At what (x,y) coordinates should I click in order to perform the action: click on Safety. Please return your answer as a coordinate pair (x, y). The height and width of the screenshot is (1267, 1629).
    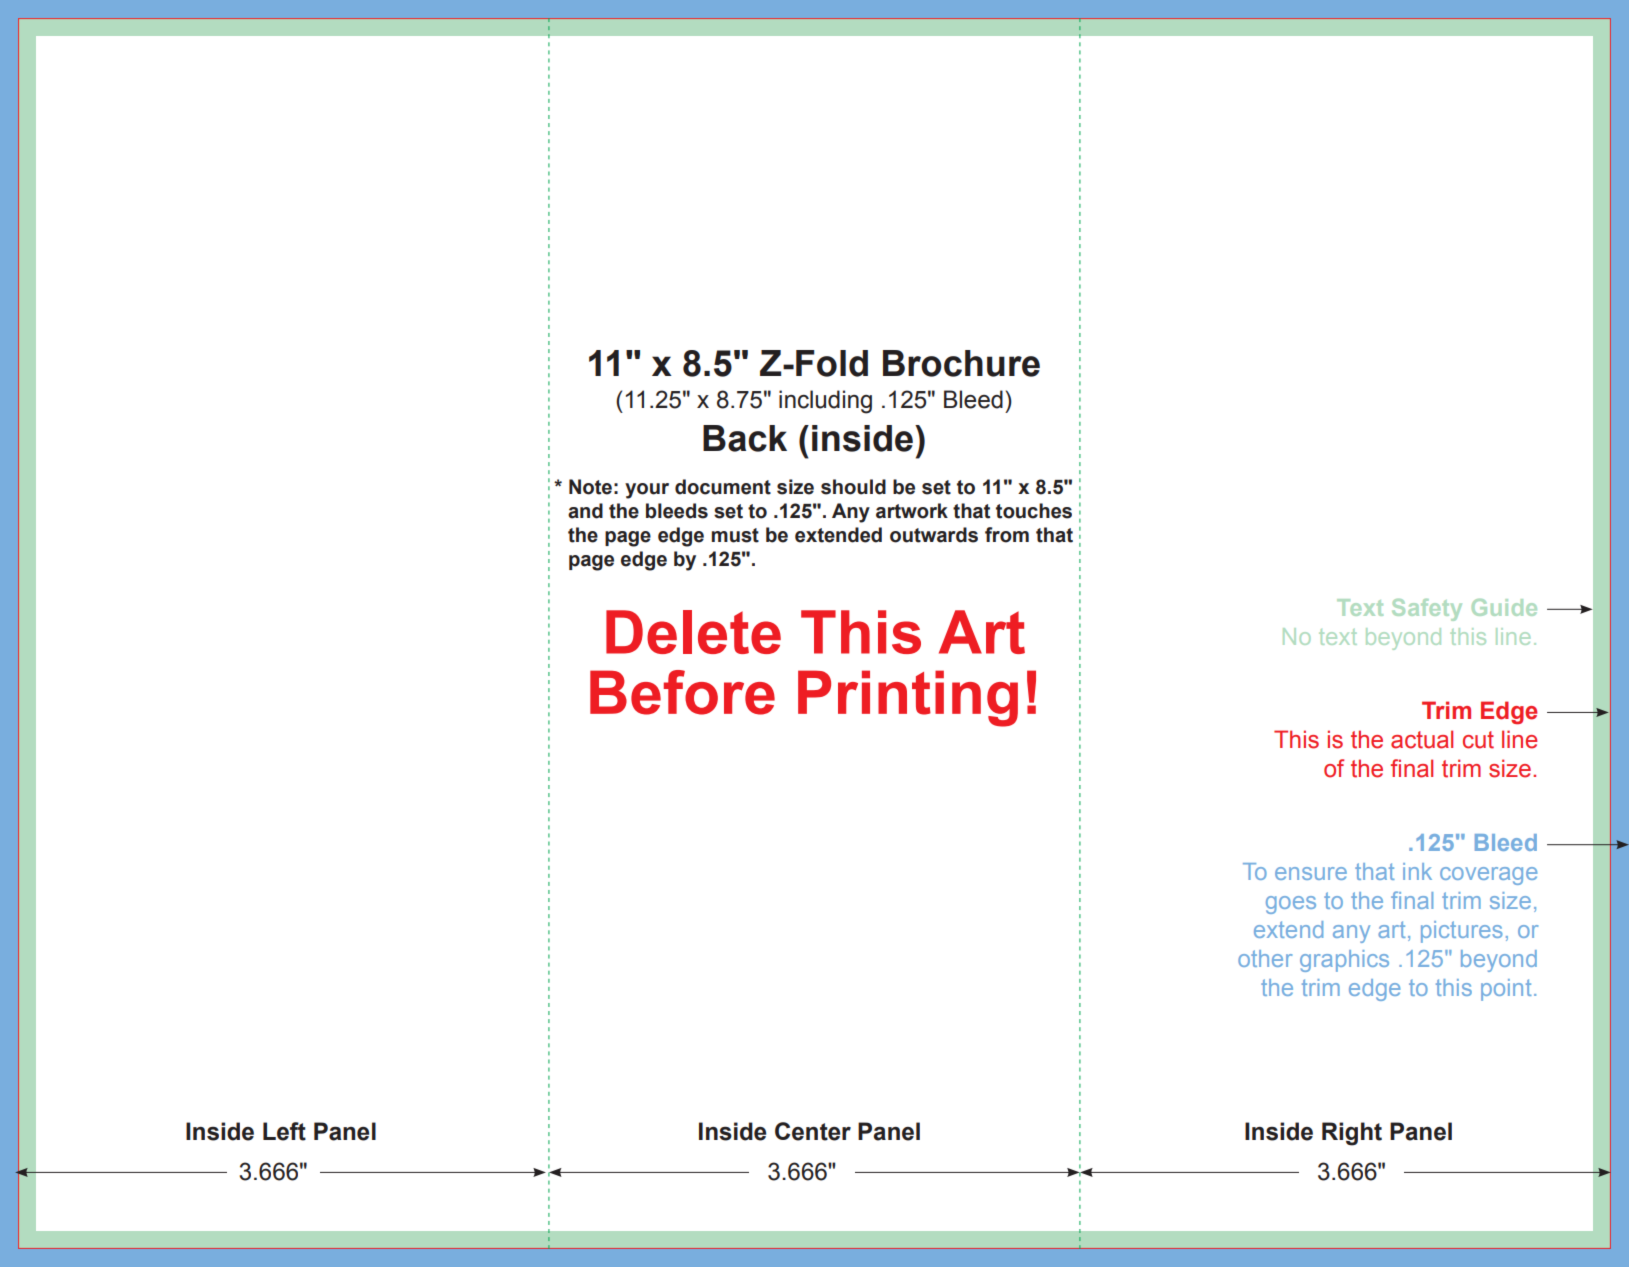
    Looking at the image, I should click on (1427, 610).
